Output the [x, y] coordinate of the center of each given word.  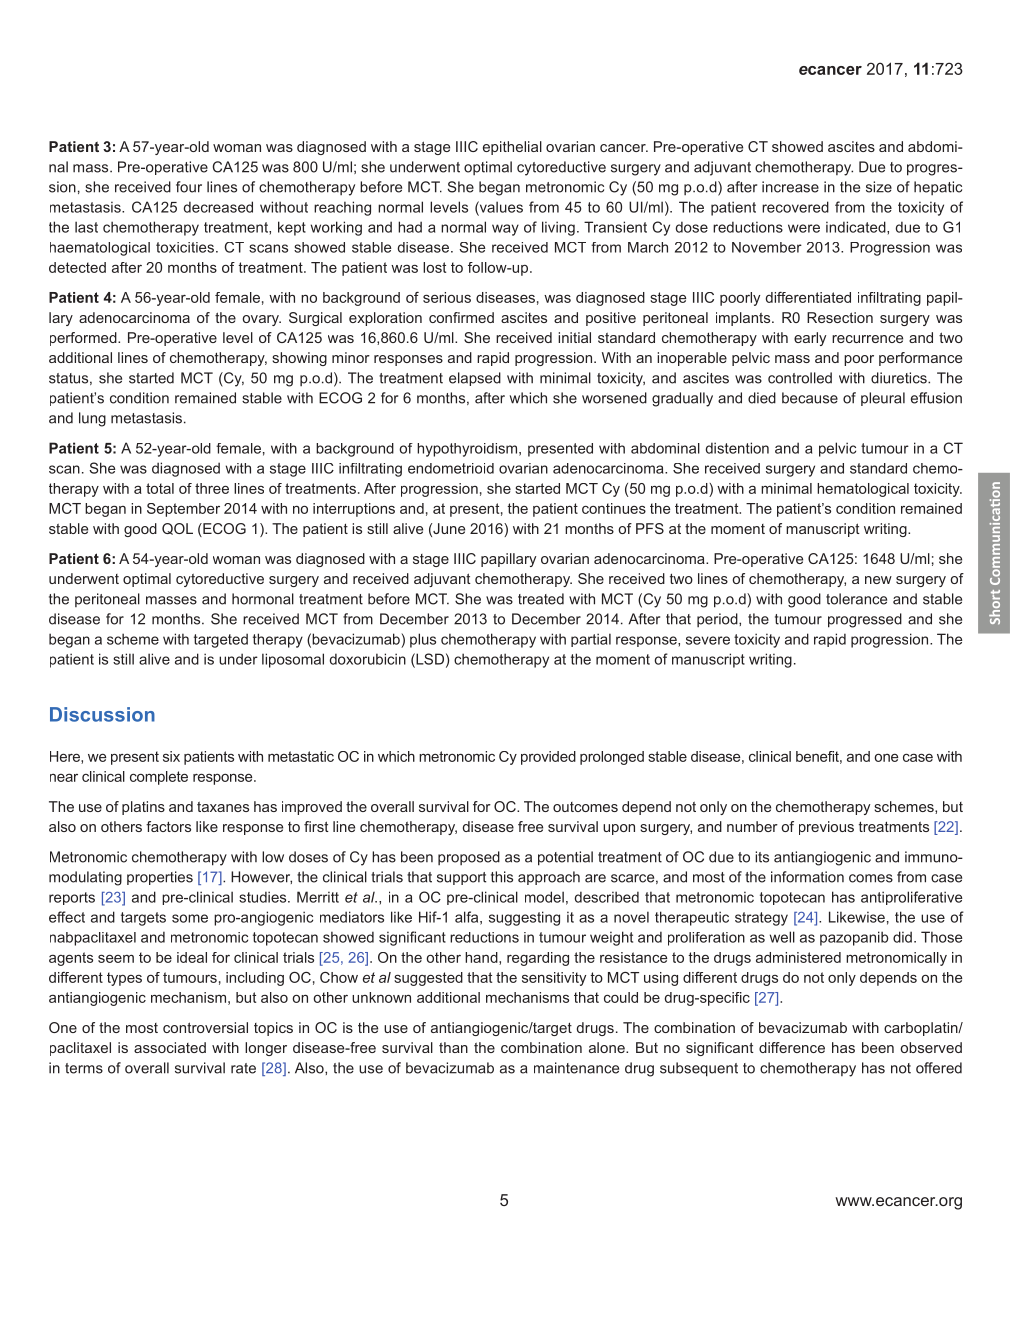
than [453, 1047]
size [879, 187]
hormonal [263, 599]
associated [170, 1047]
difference [792, 1047]
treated [541, 599]
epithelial [512, 148]
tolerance [856, 599]
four [189, 187]
